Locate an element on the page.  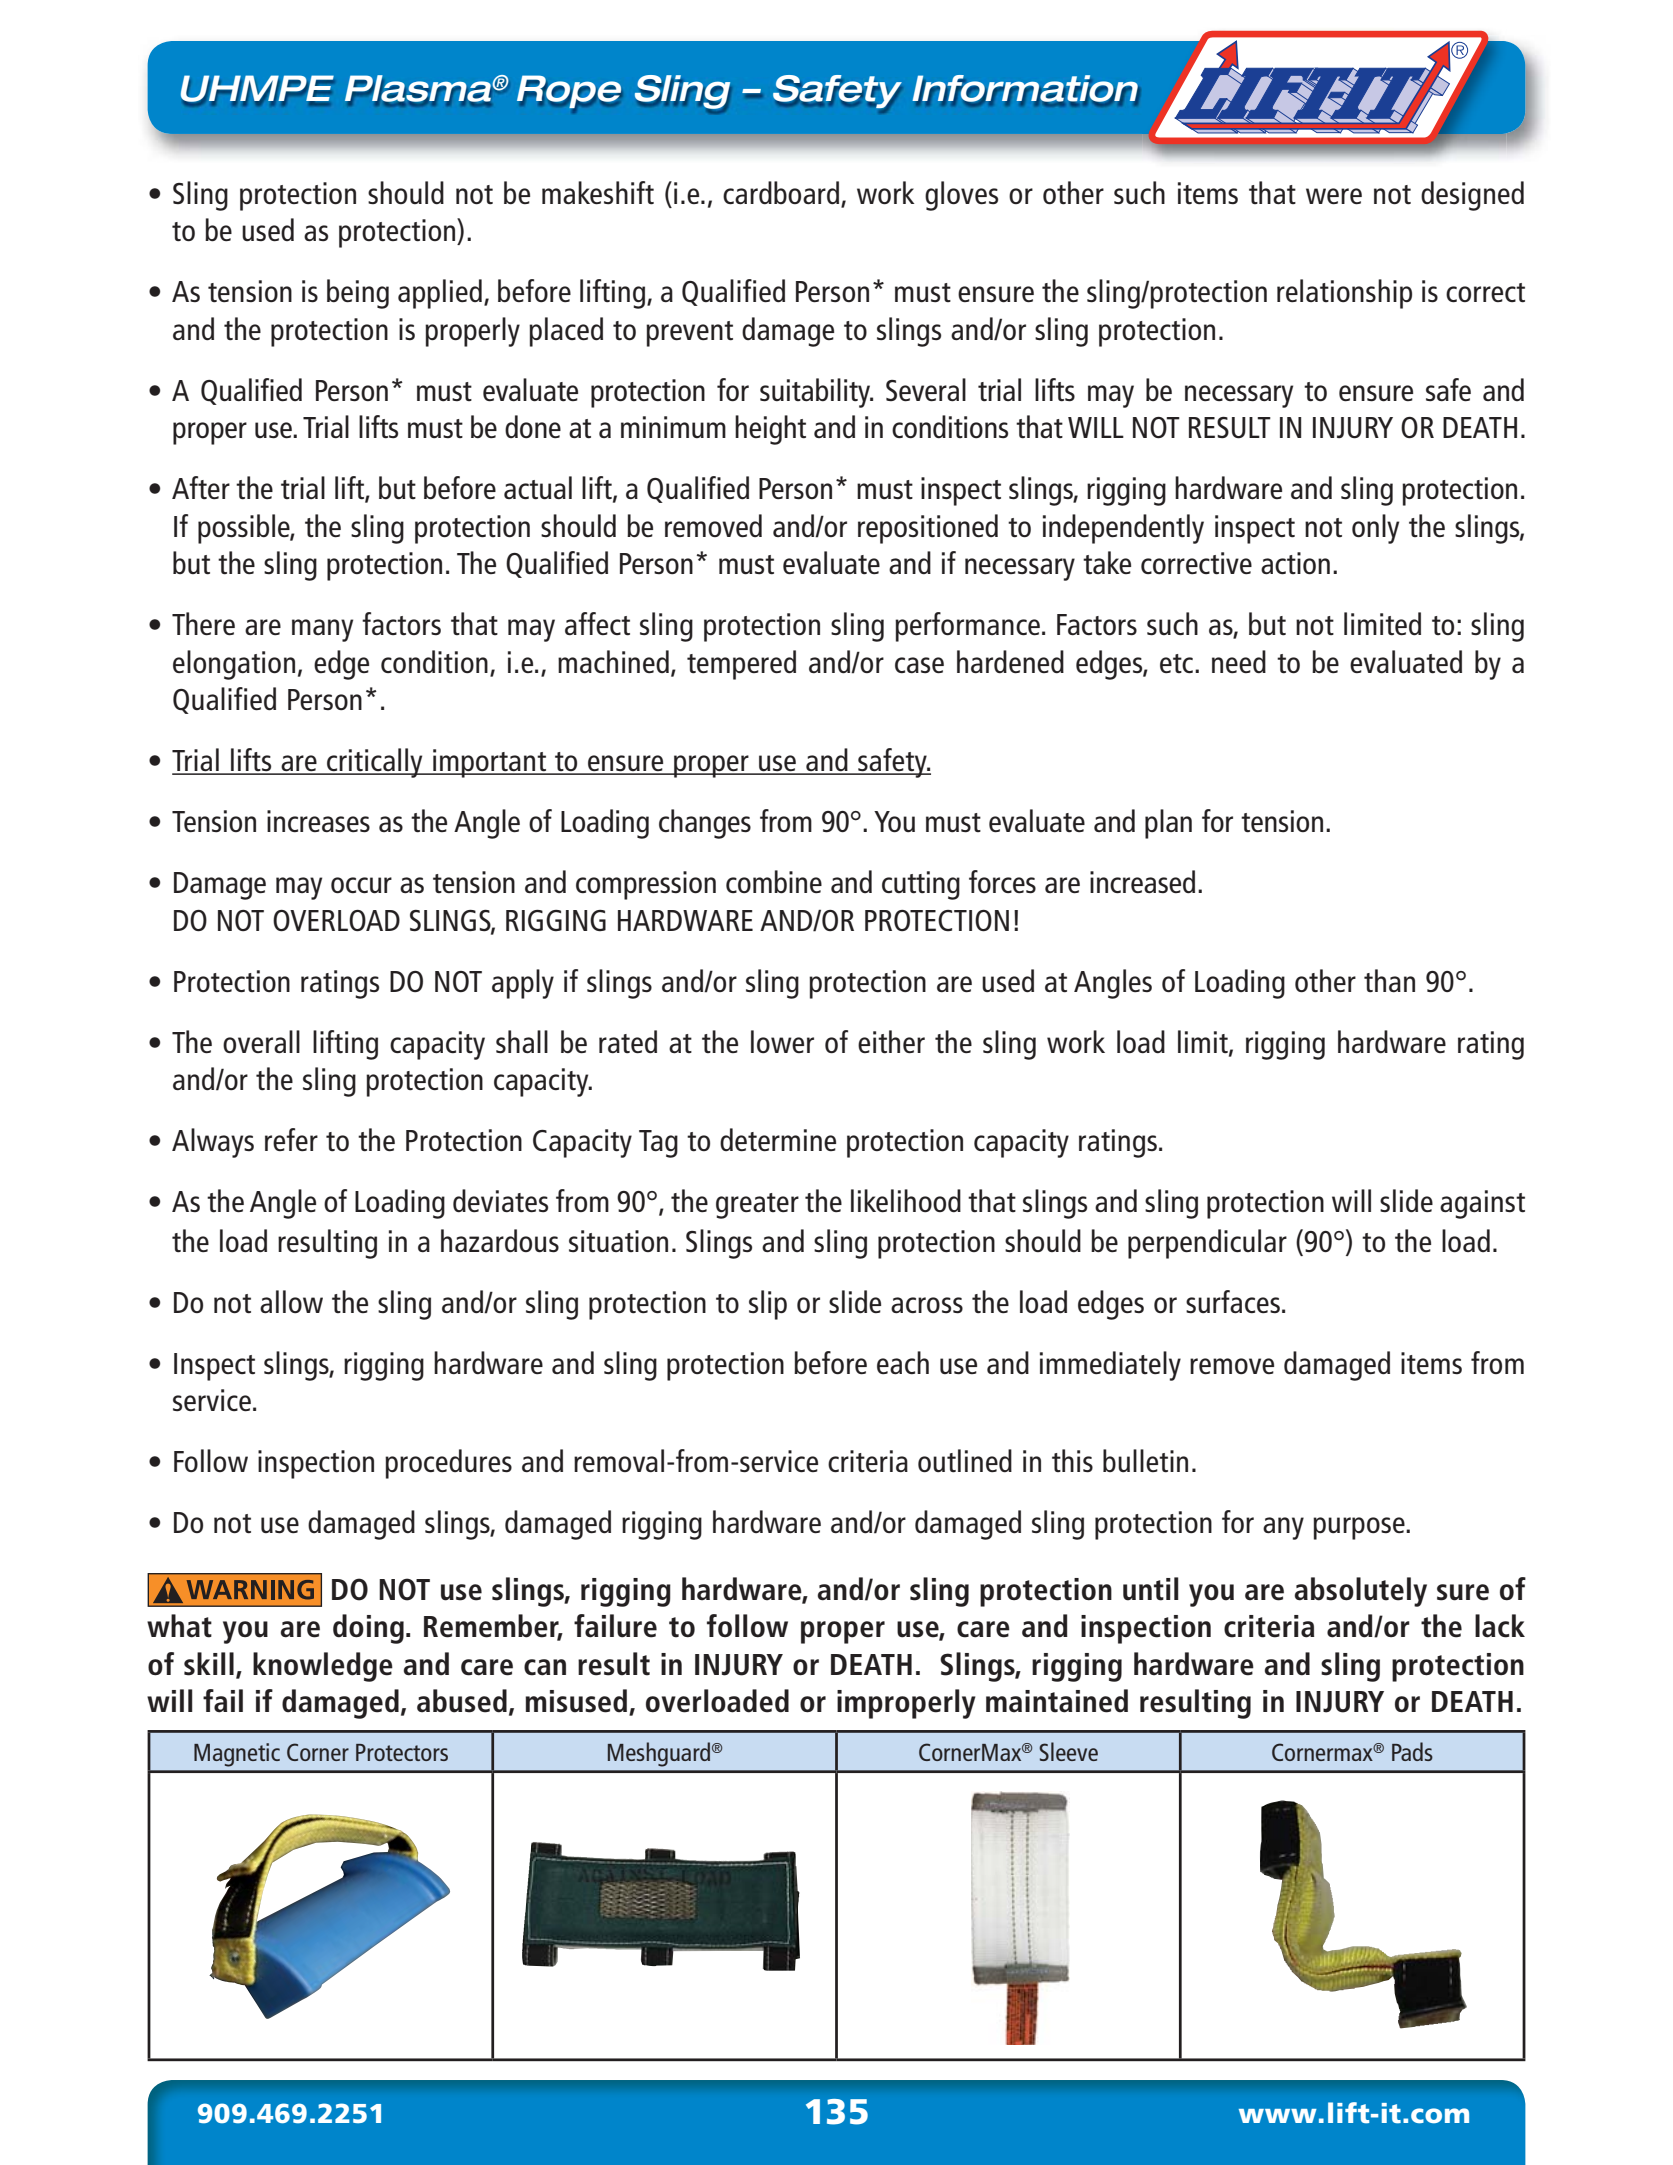
being is located at coordinates (358, 294).
